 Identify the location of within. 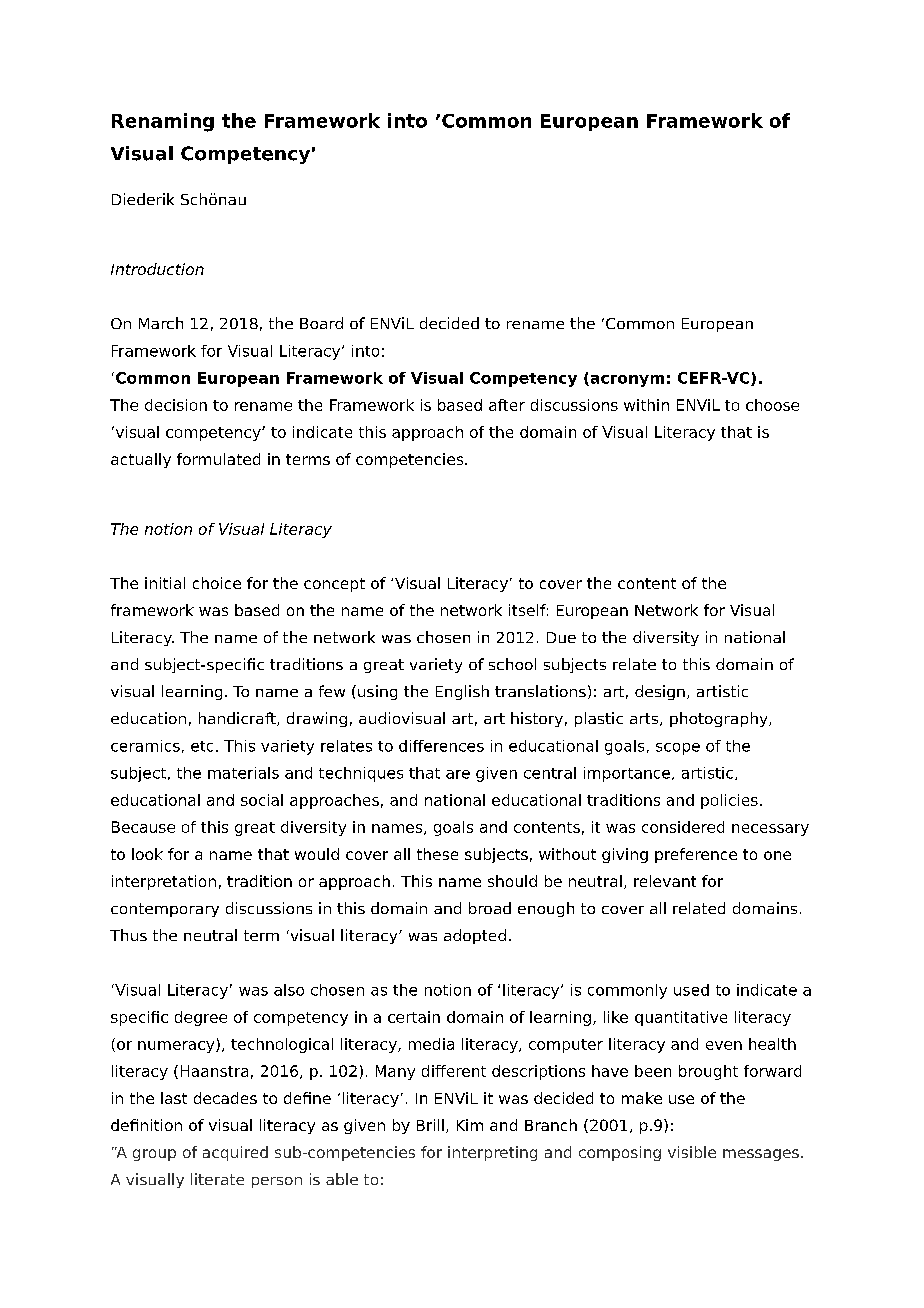
(646, 405).
